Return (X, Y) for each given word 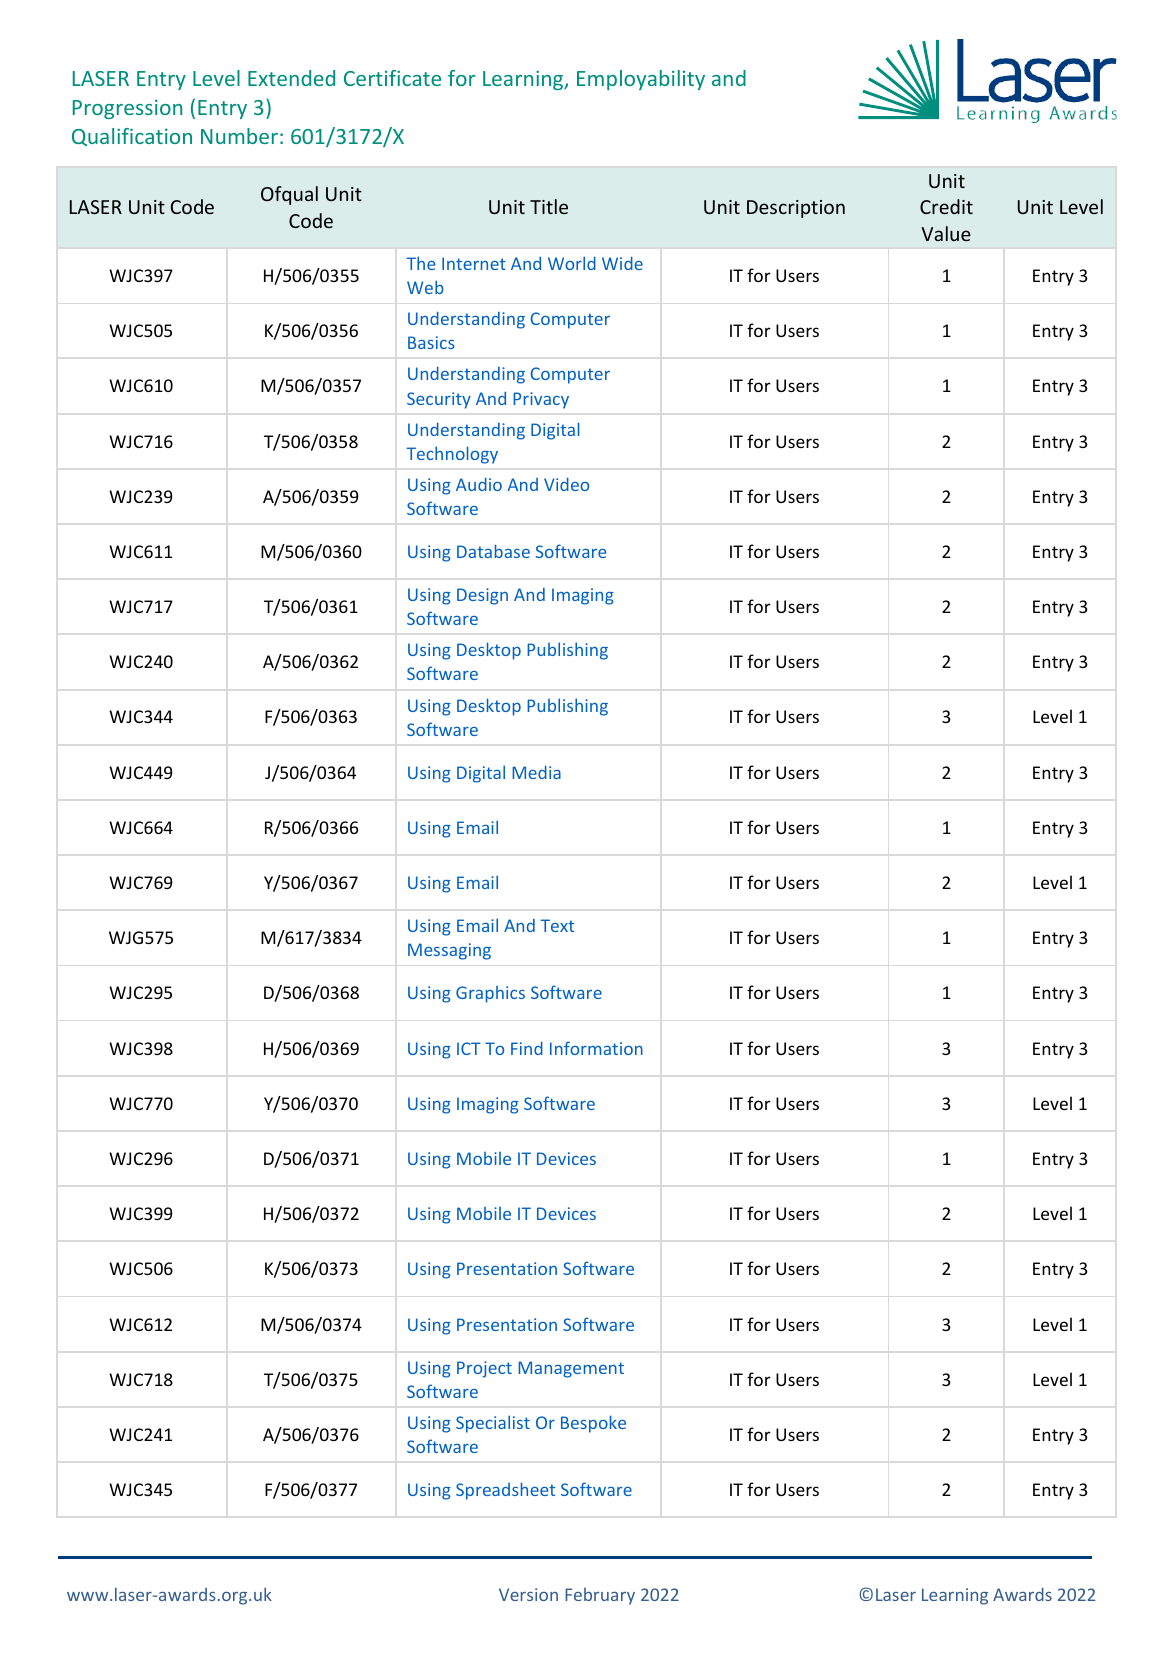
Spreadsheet (505, 1491)
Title (549, 206)
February (600, 1596)
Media (536, 772)
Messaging (449, 951)
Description (796, 209)
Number (239, 136)
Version (528, 1594)
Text (557, 925)
